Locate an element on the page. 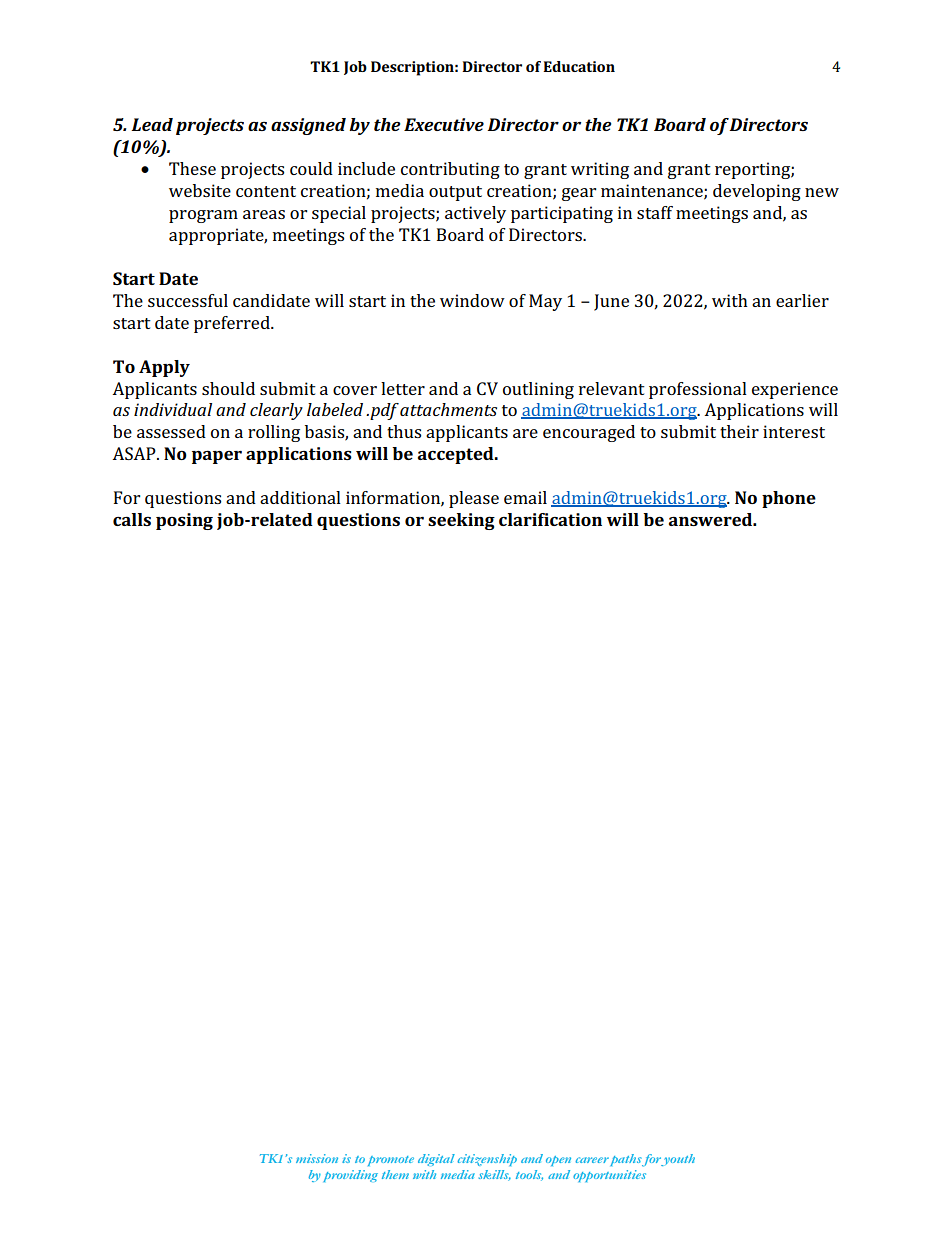 The image size is (952, 1233). seeking is located at coordinates (461, 521).
